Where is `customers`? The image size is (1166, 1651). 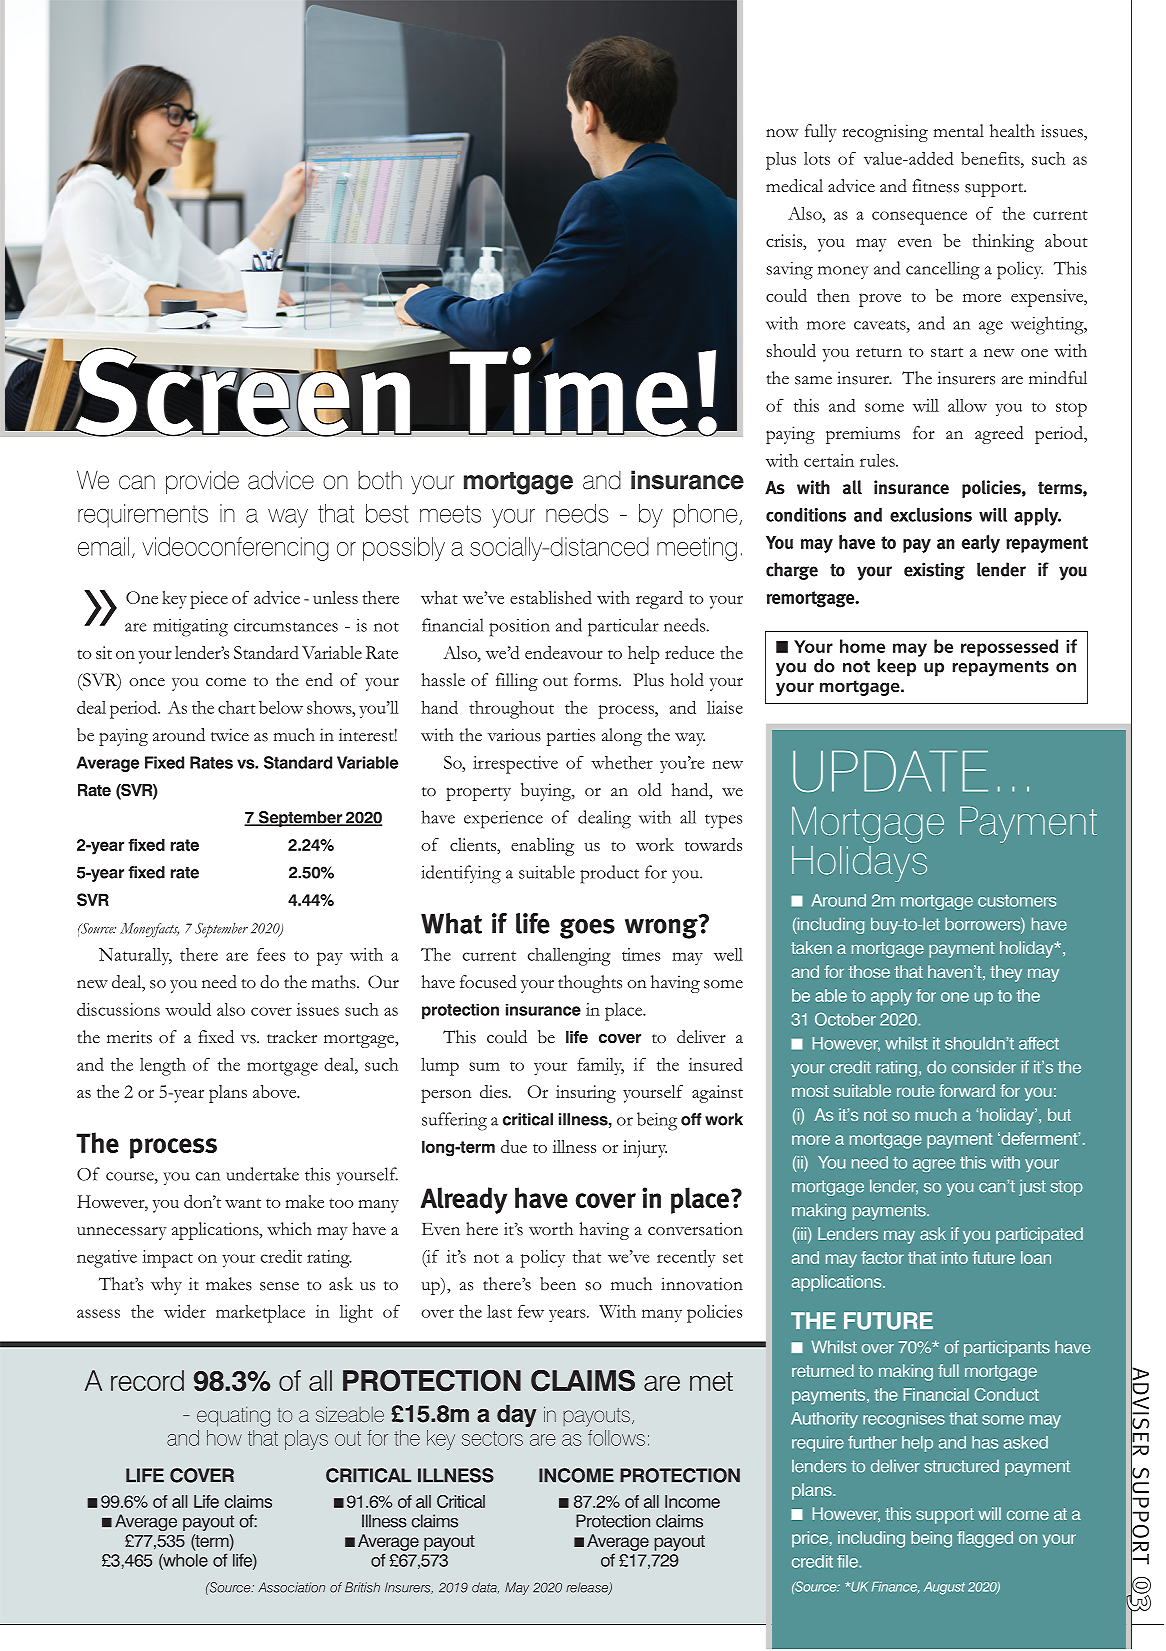
customers is located at coordinates (1017, 901).
